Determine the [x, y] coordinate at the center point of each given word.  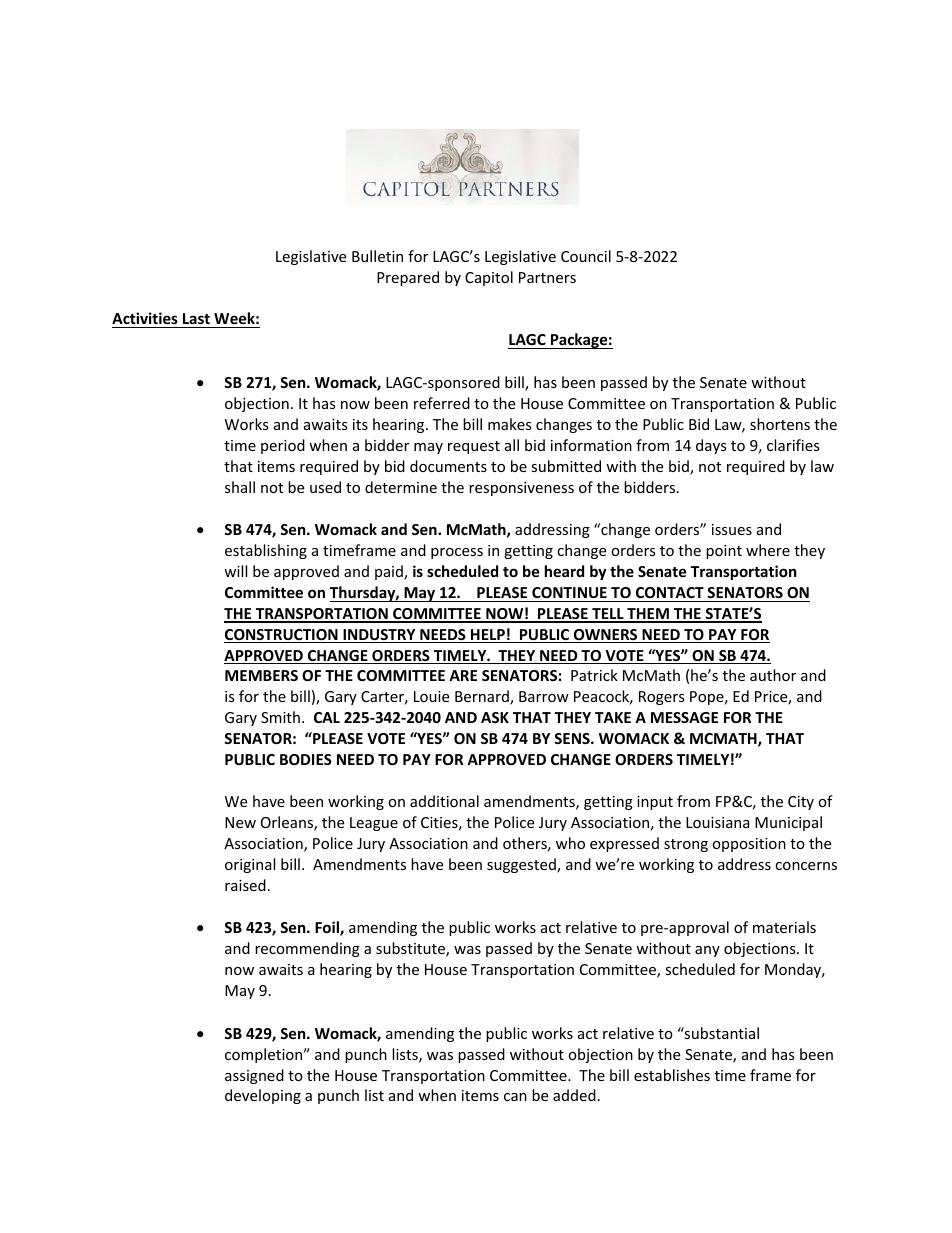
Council [586, 256]
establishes [672, 1075]
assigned [254, 1076]
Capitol [489, 278]
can [515, 1097]
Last [196, 318]
